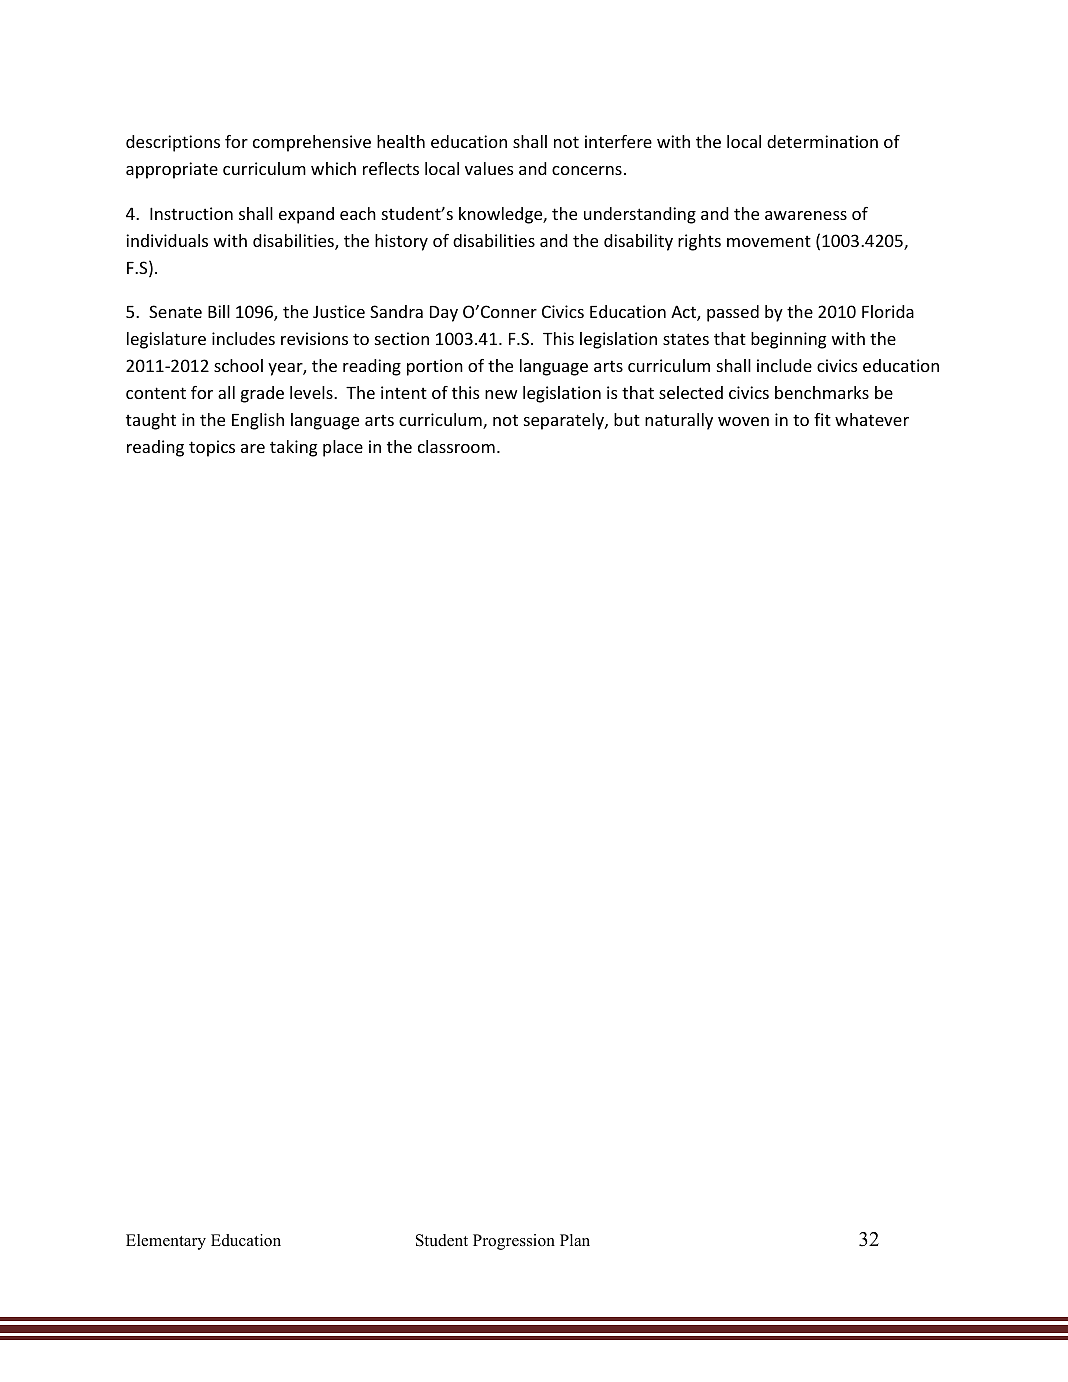  I want to click on classroom, so click(456, 446).
